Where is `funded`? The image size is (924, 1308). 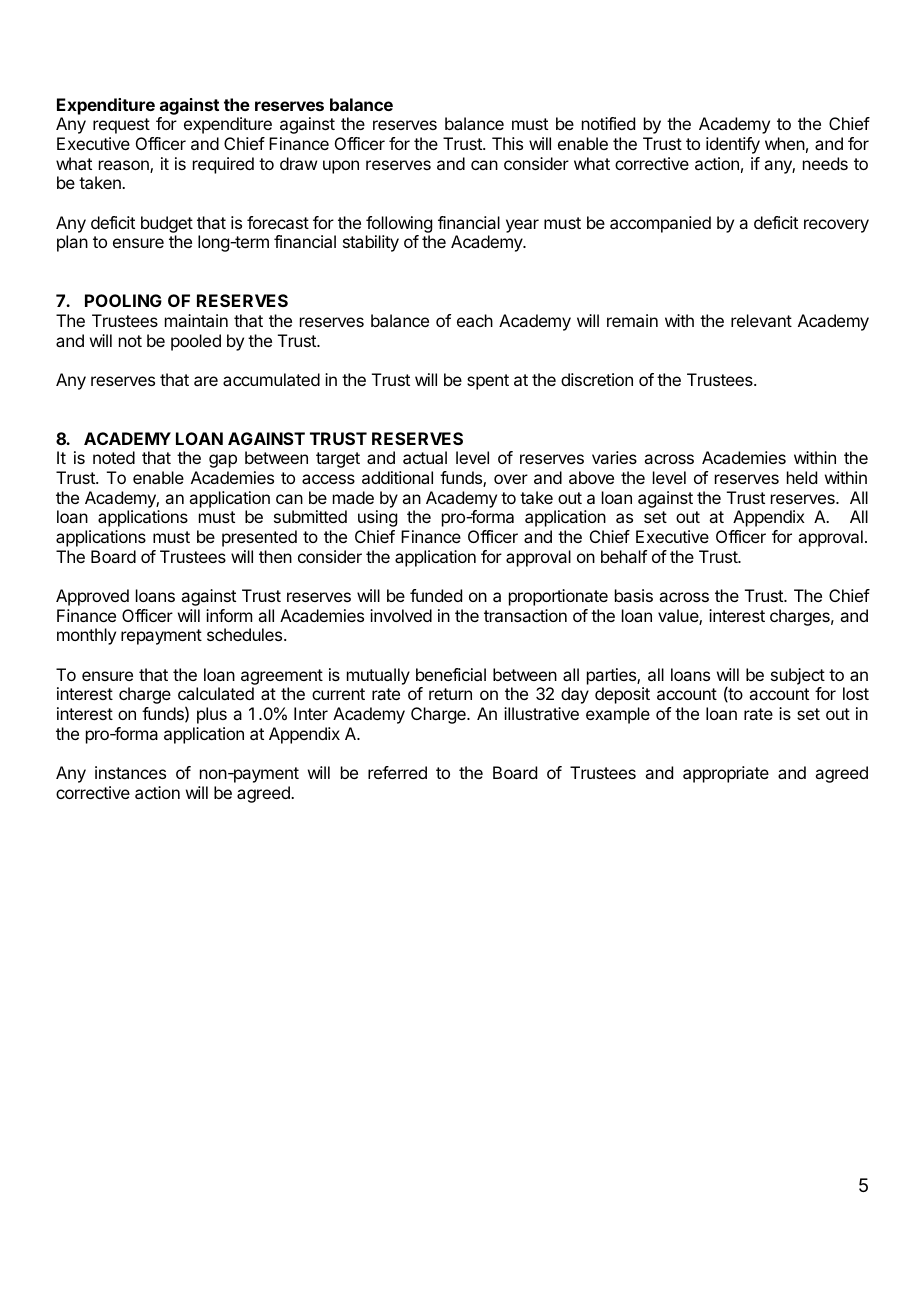
funded is located at coordinates (436, 595).
